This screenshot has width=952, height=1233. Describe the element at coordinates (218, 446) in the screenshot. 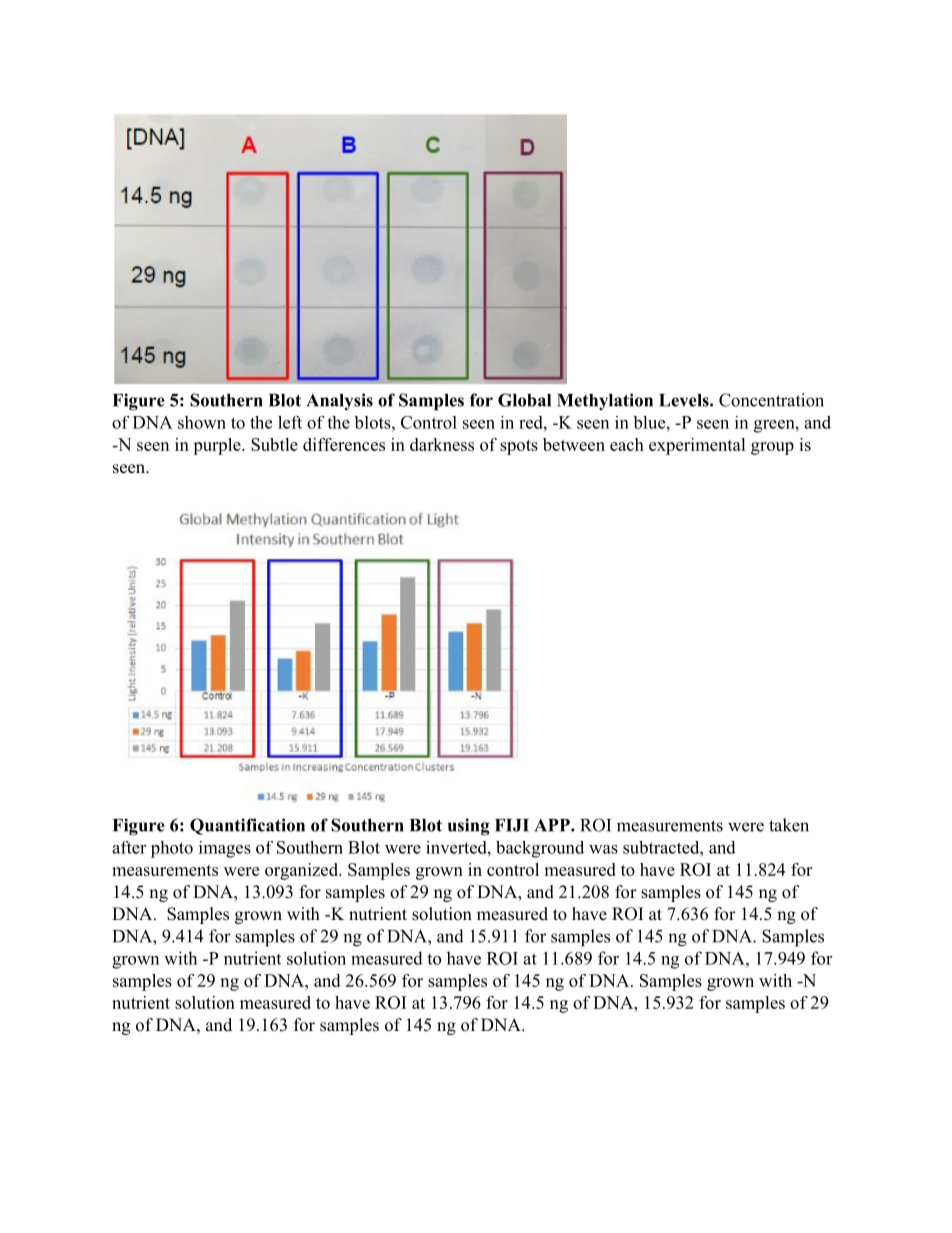

I see `purple` at that location.
